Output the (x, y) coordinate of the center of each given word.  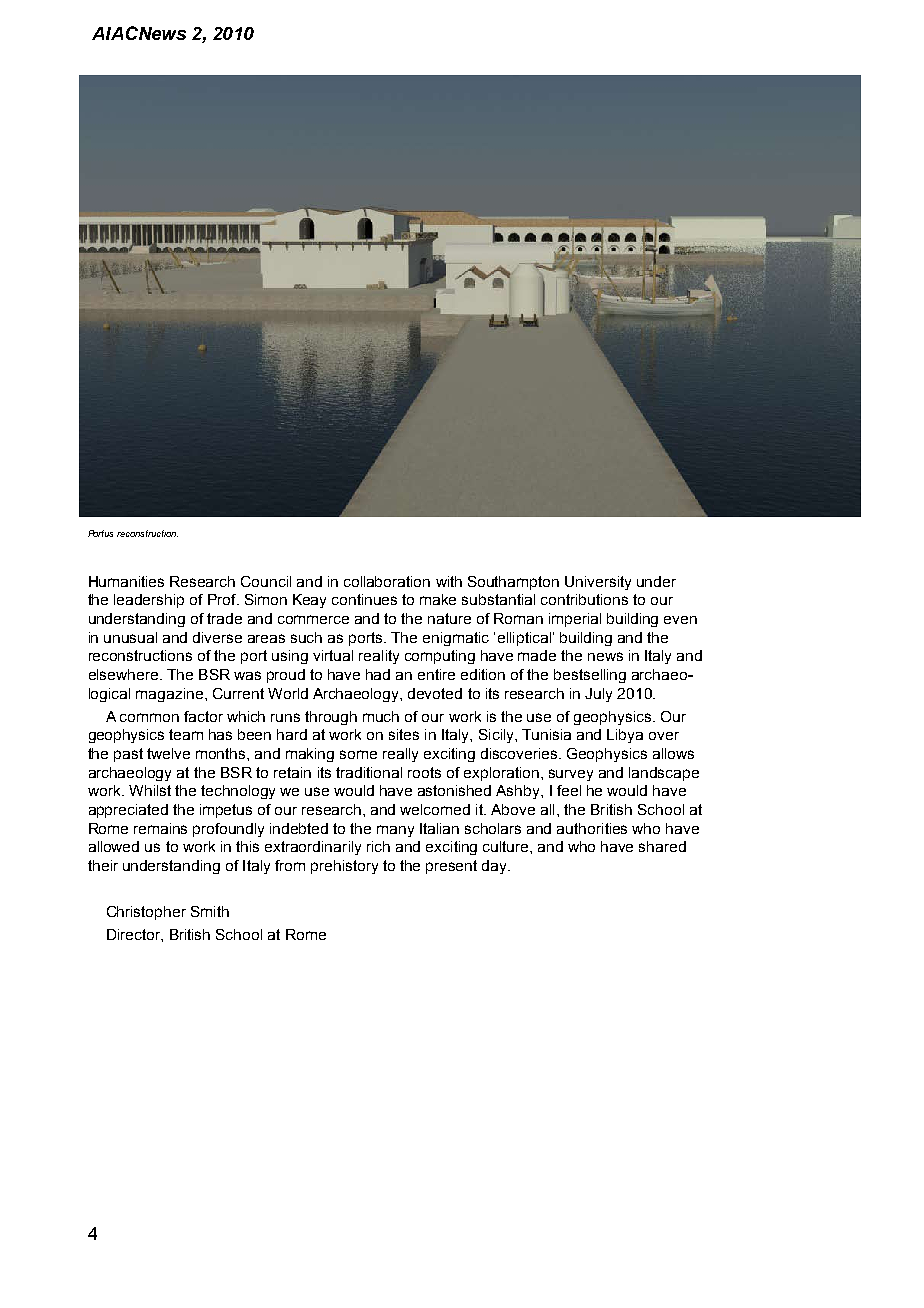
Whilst (150, 790)
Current (238, 693)
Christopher (146, 913)
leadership (149, 601)
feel (569, 790)
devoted (435, 693)
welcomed (435, 809)
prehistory (344, 867)
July (598, 695)
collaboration (387, 581)
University (598, 583)
